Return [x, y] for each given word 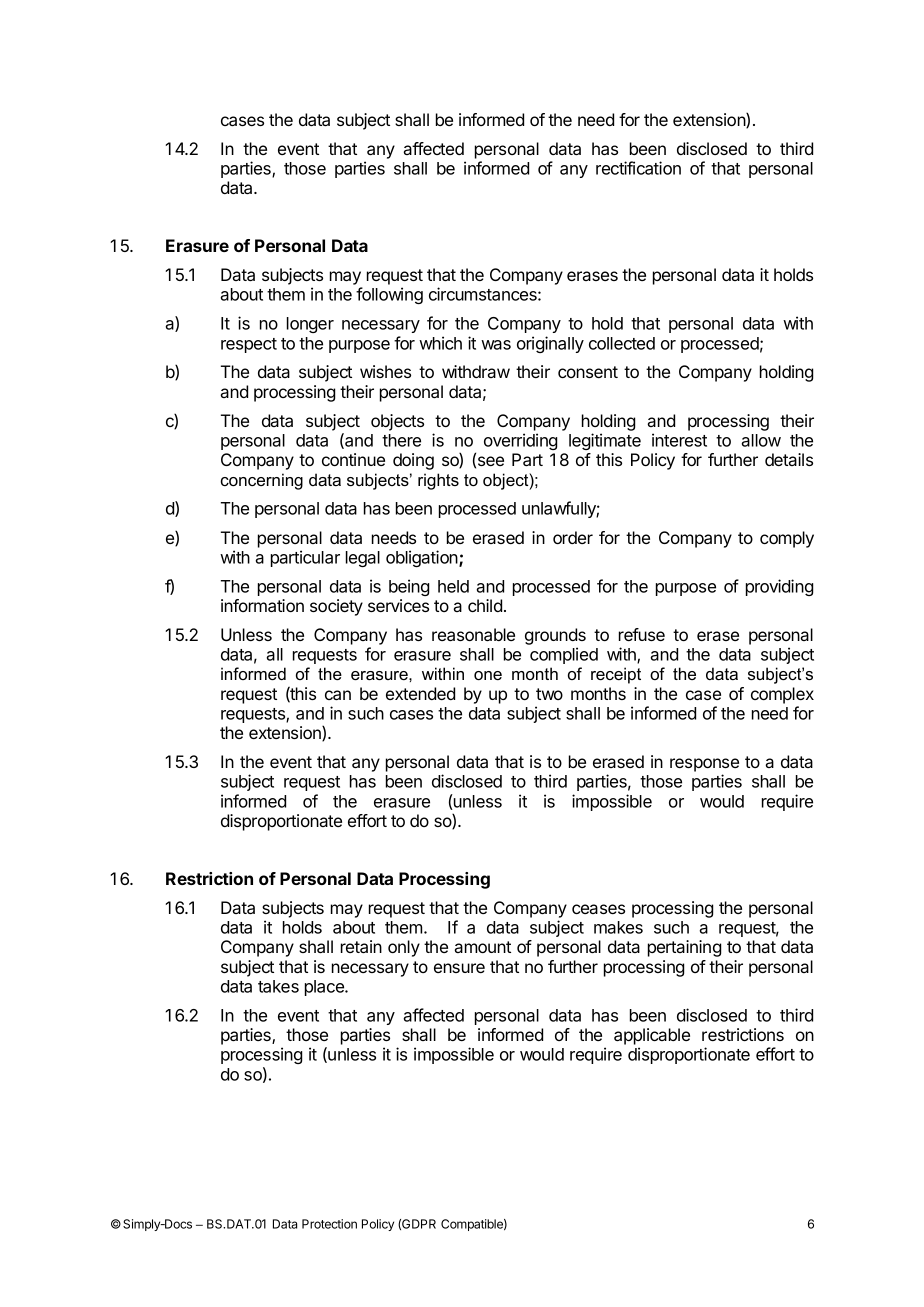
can [338, 695]
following [389, 295]
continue [353, 459]
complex [782, 695]
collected [622, 343]
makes [618, 927]
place [325, 988]
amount [482, 947]
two [549, 694]
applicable [652, 1036]
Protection [329, 1224]
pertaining [684, 948]
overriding [520, 441]
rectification [638, 168]
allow [761, 440]
